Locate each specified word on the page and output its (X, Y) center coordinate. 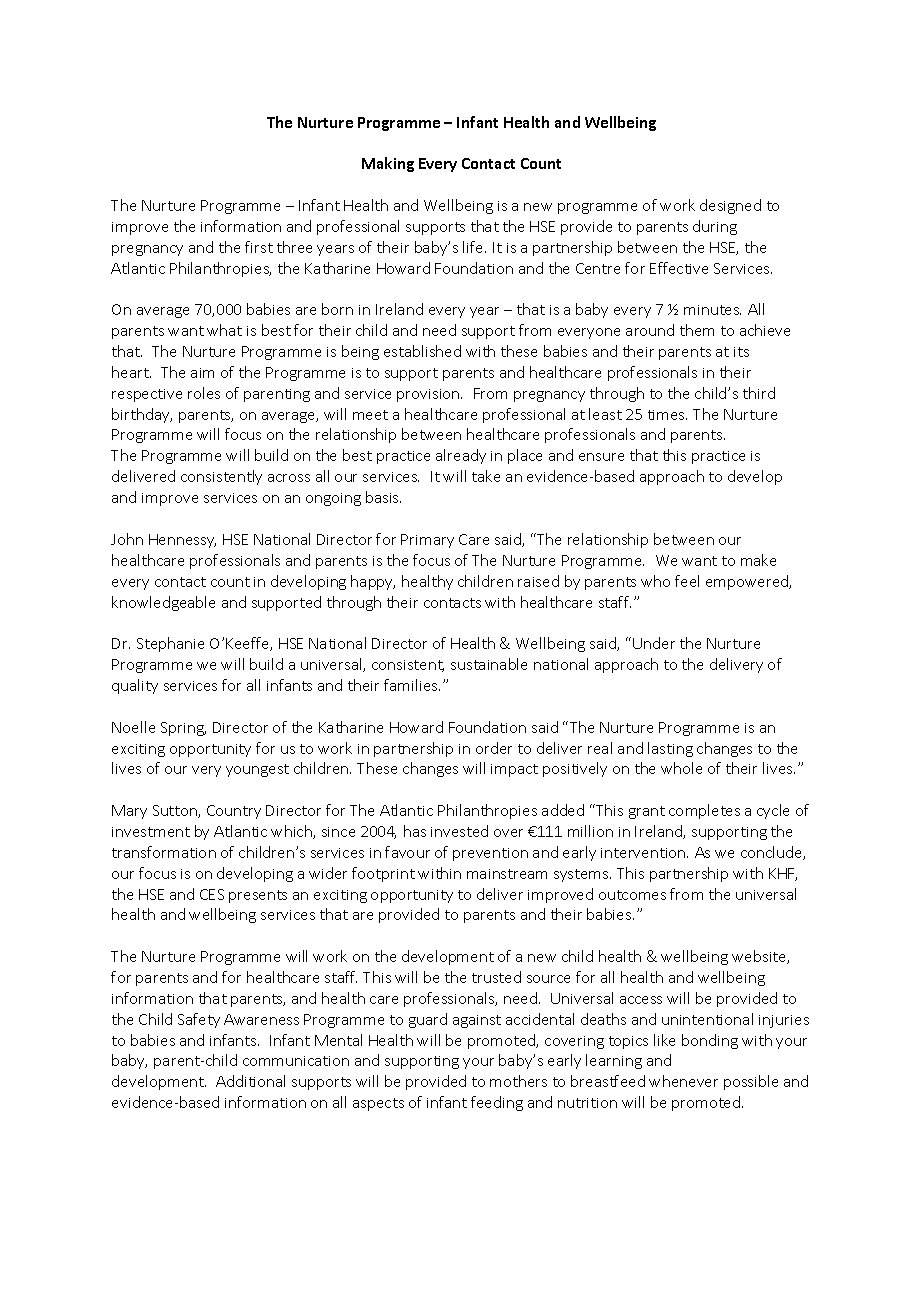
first (259, 247)
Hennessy (182, 541)
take (486, 476)
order (494, 748)
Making (388, 164)
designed (730, 206)
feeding (497, 1103)
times (667, 415)
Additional (250, 1081)
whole (681, 768)
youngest (257, 770)
